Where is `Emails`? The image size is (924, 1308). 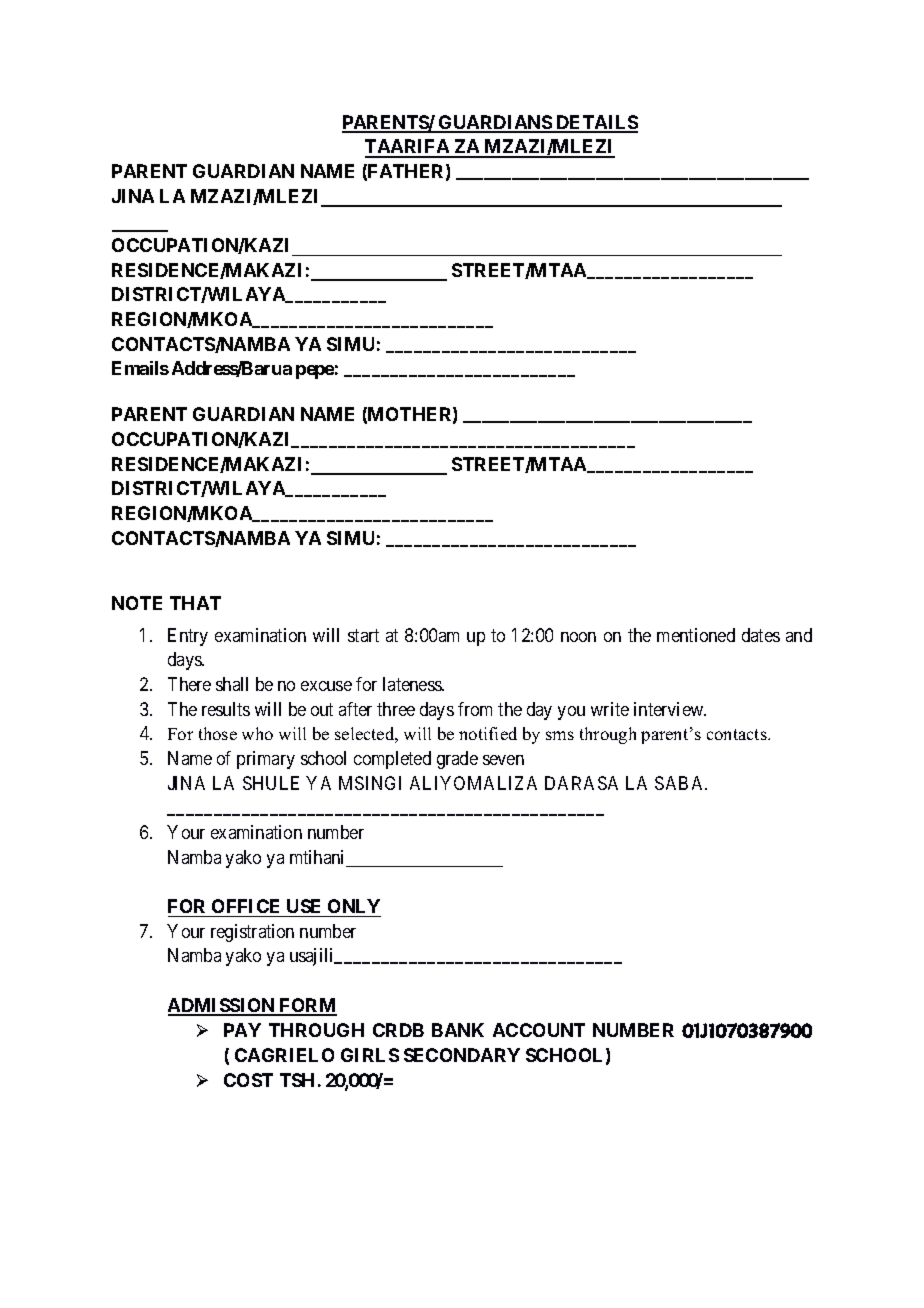 Emails is located at coordinates (140, 368).
